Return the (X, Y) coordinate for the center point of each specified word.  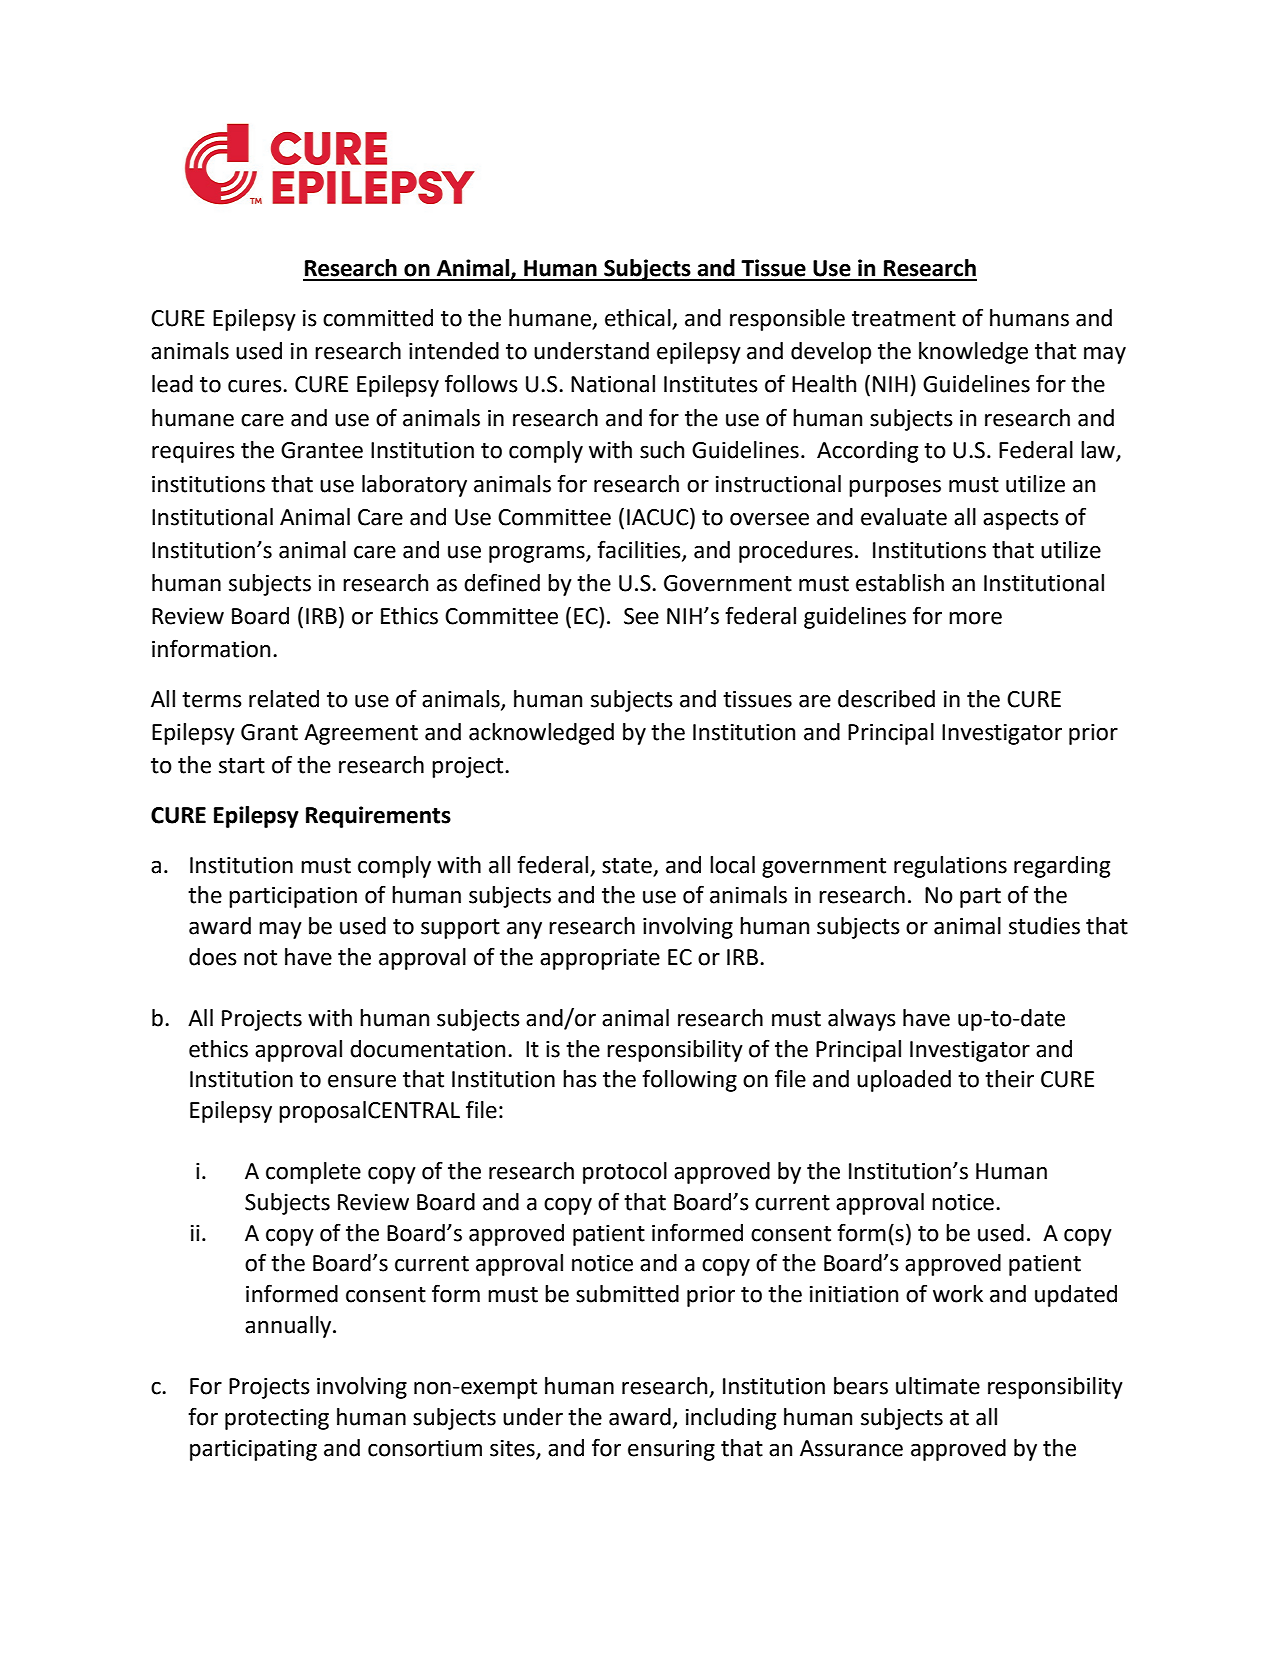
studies (1044, 926)
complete (313, 1173)
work (958, 1294)
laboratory (414, 486)
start (242, 766)
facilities (640, 550)
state (627, 866)
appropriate (600, 959)
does (213, 957)
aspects (1021, 520)
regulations (950, 867)
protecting (277, 1419)
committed (378, 318)
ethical (639, 319)
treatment (904, 319)
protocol (625, 1173)
